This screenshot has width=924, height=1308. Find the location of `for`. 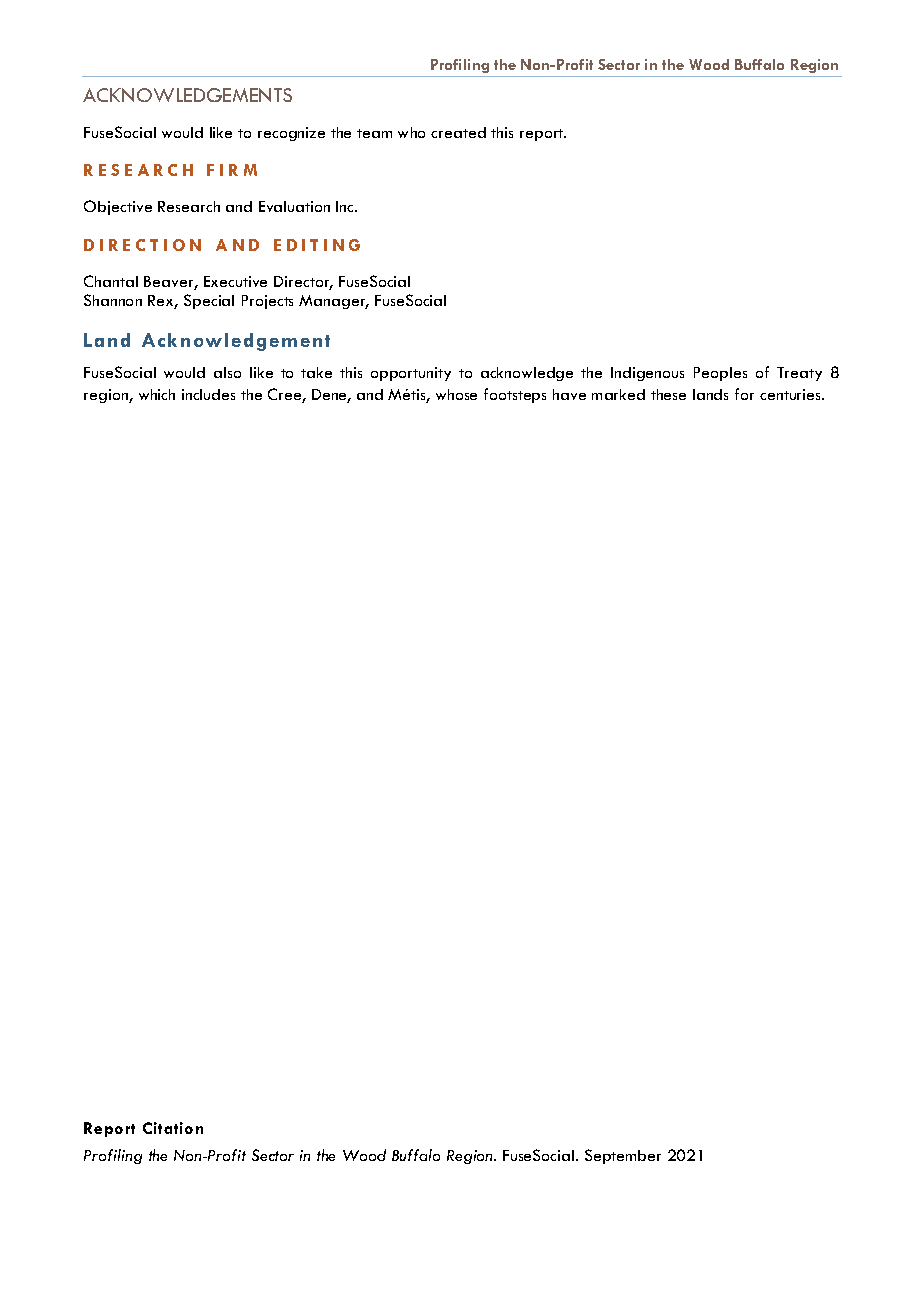

for is located at coordinates (744, 394).
